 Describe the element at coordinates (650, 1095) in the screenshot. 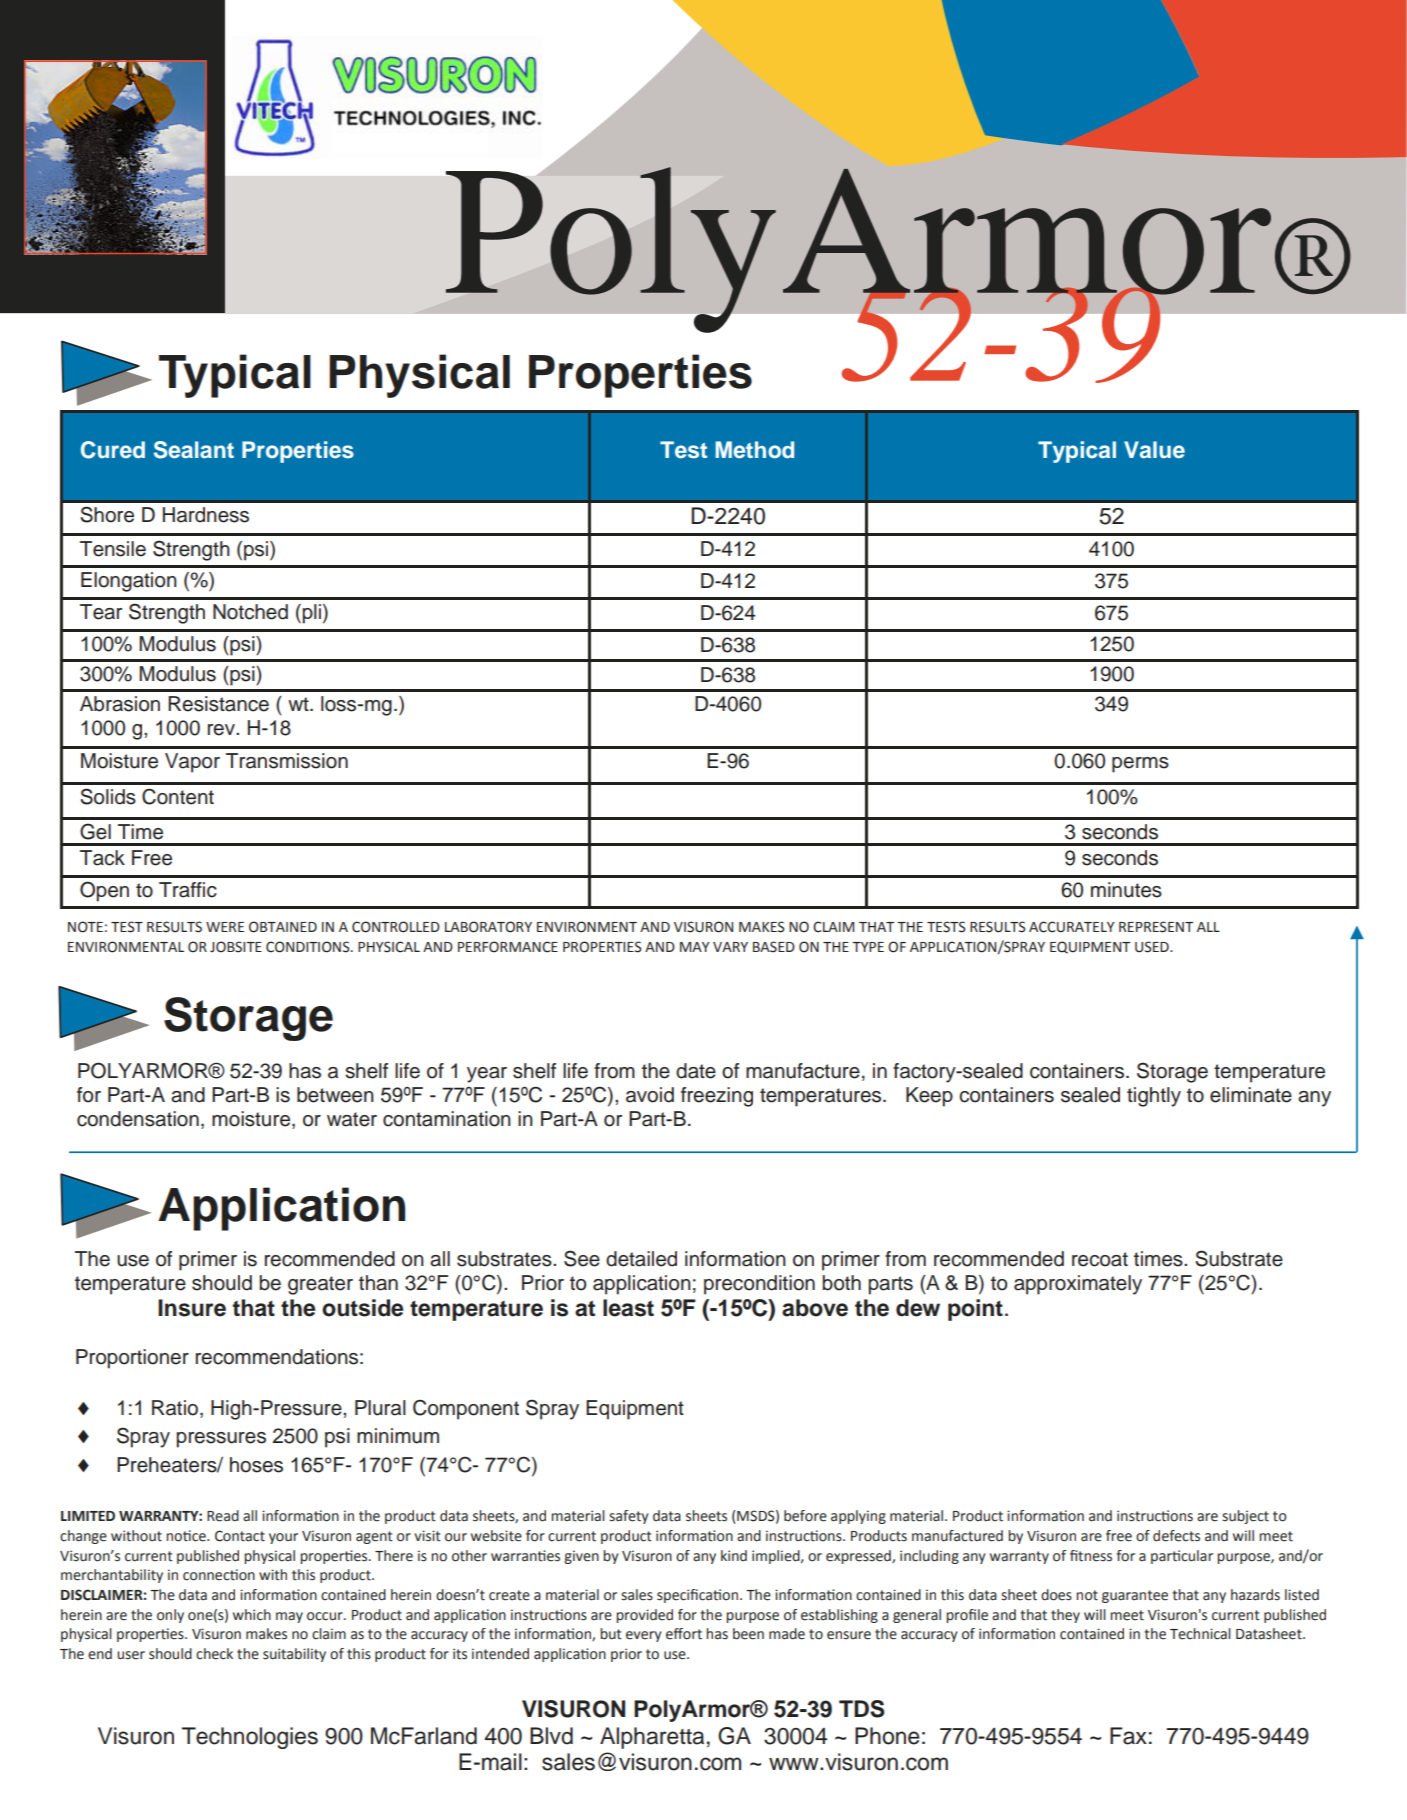

I see `avoid` at that location.
